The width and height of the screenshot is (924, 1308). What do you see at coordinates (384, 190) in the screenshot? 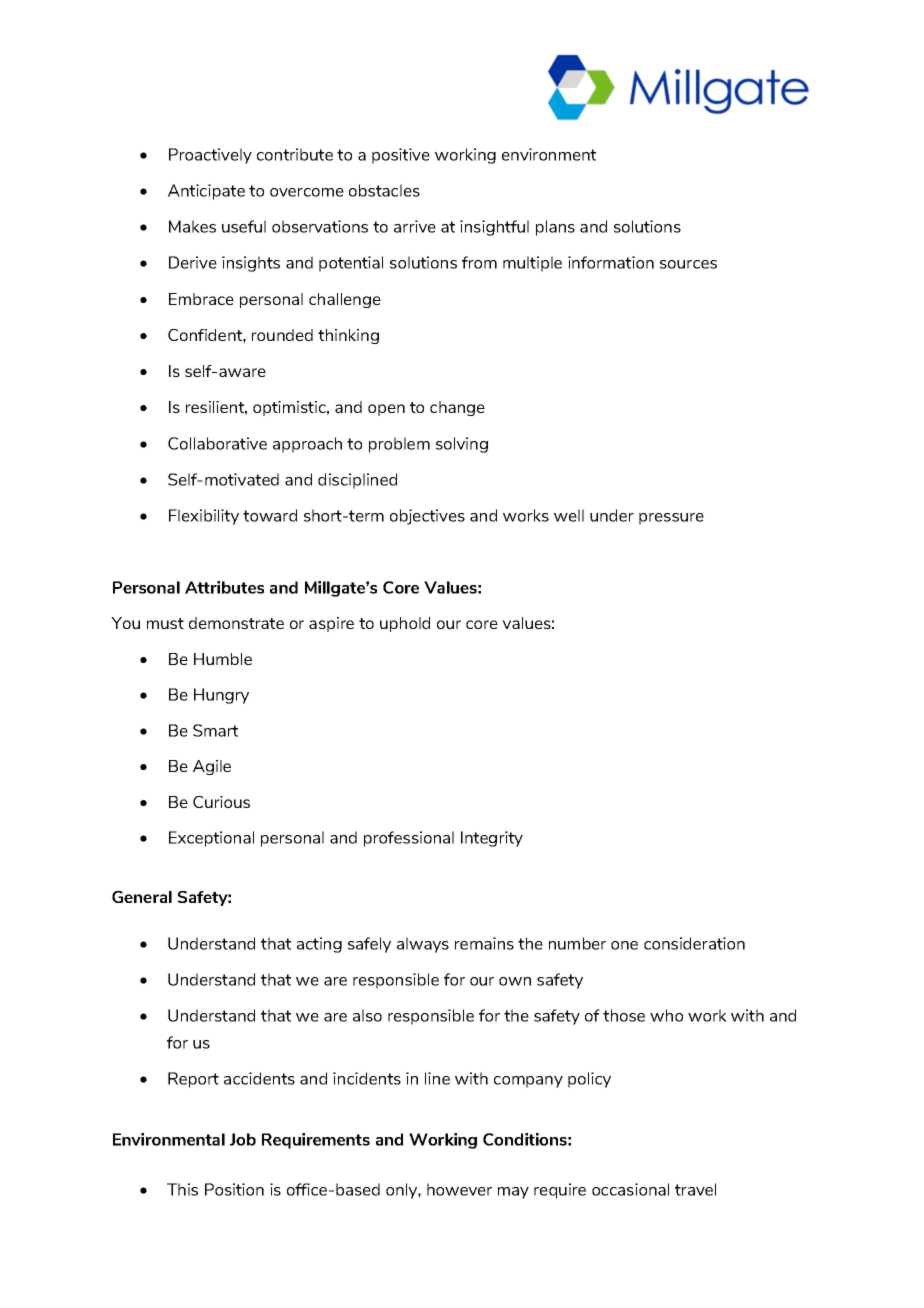
I see `obstacles` at bounding box center [384, 190].
